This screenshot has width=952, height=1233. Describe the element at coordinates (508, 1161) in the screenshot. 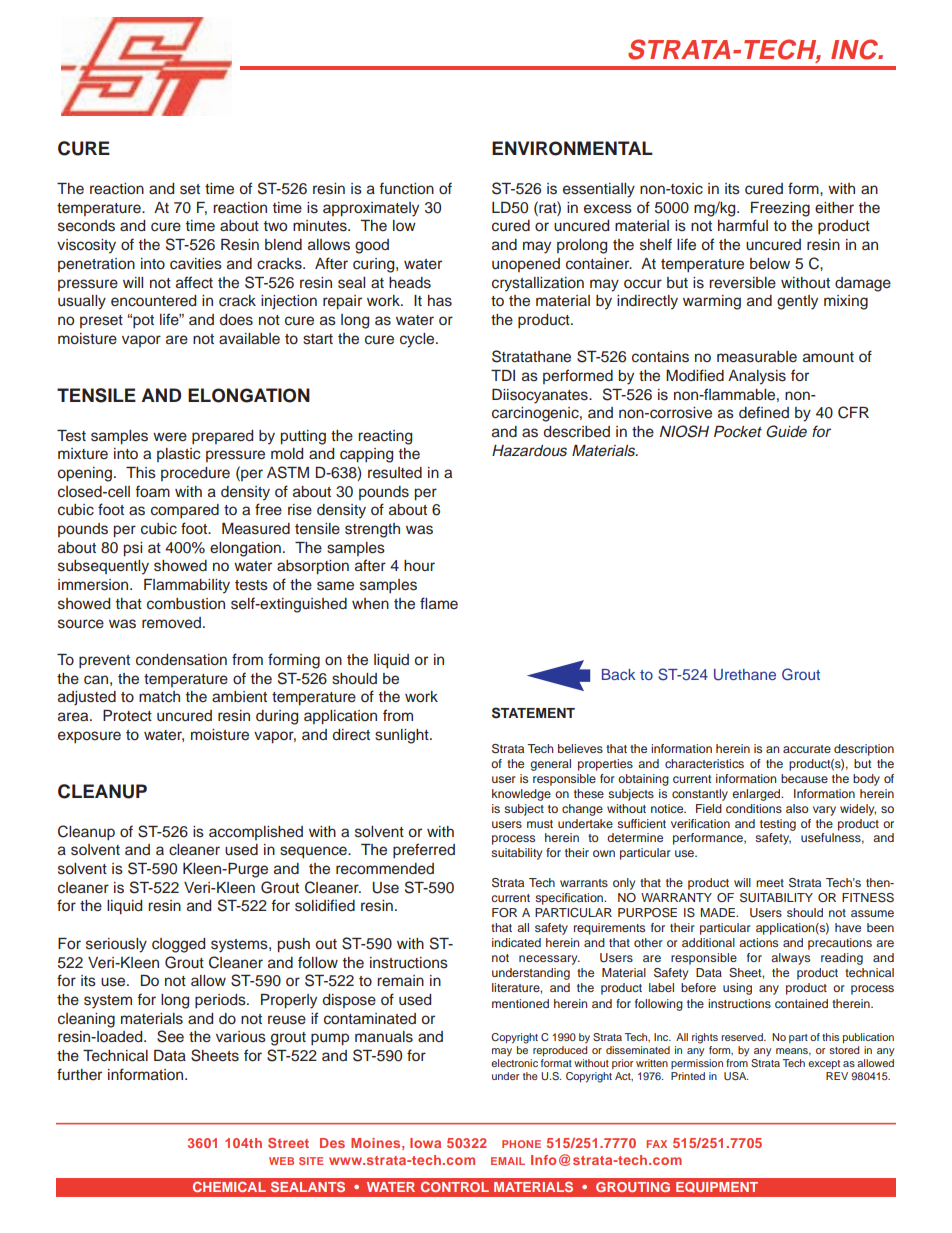

I see `EMAIL` at that location.
